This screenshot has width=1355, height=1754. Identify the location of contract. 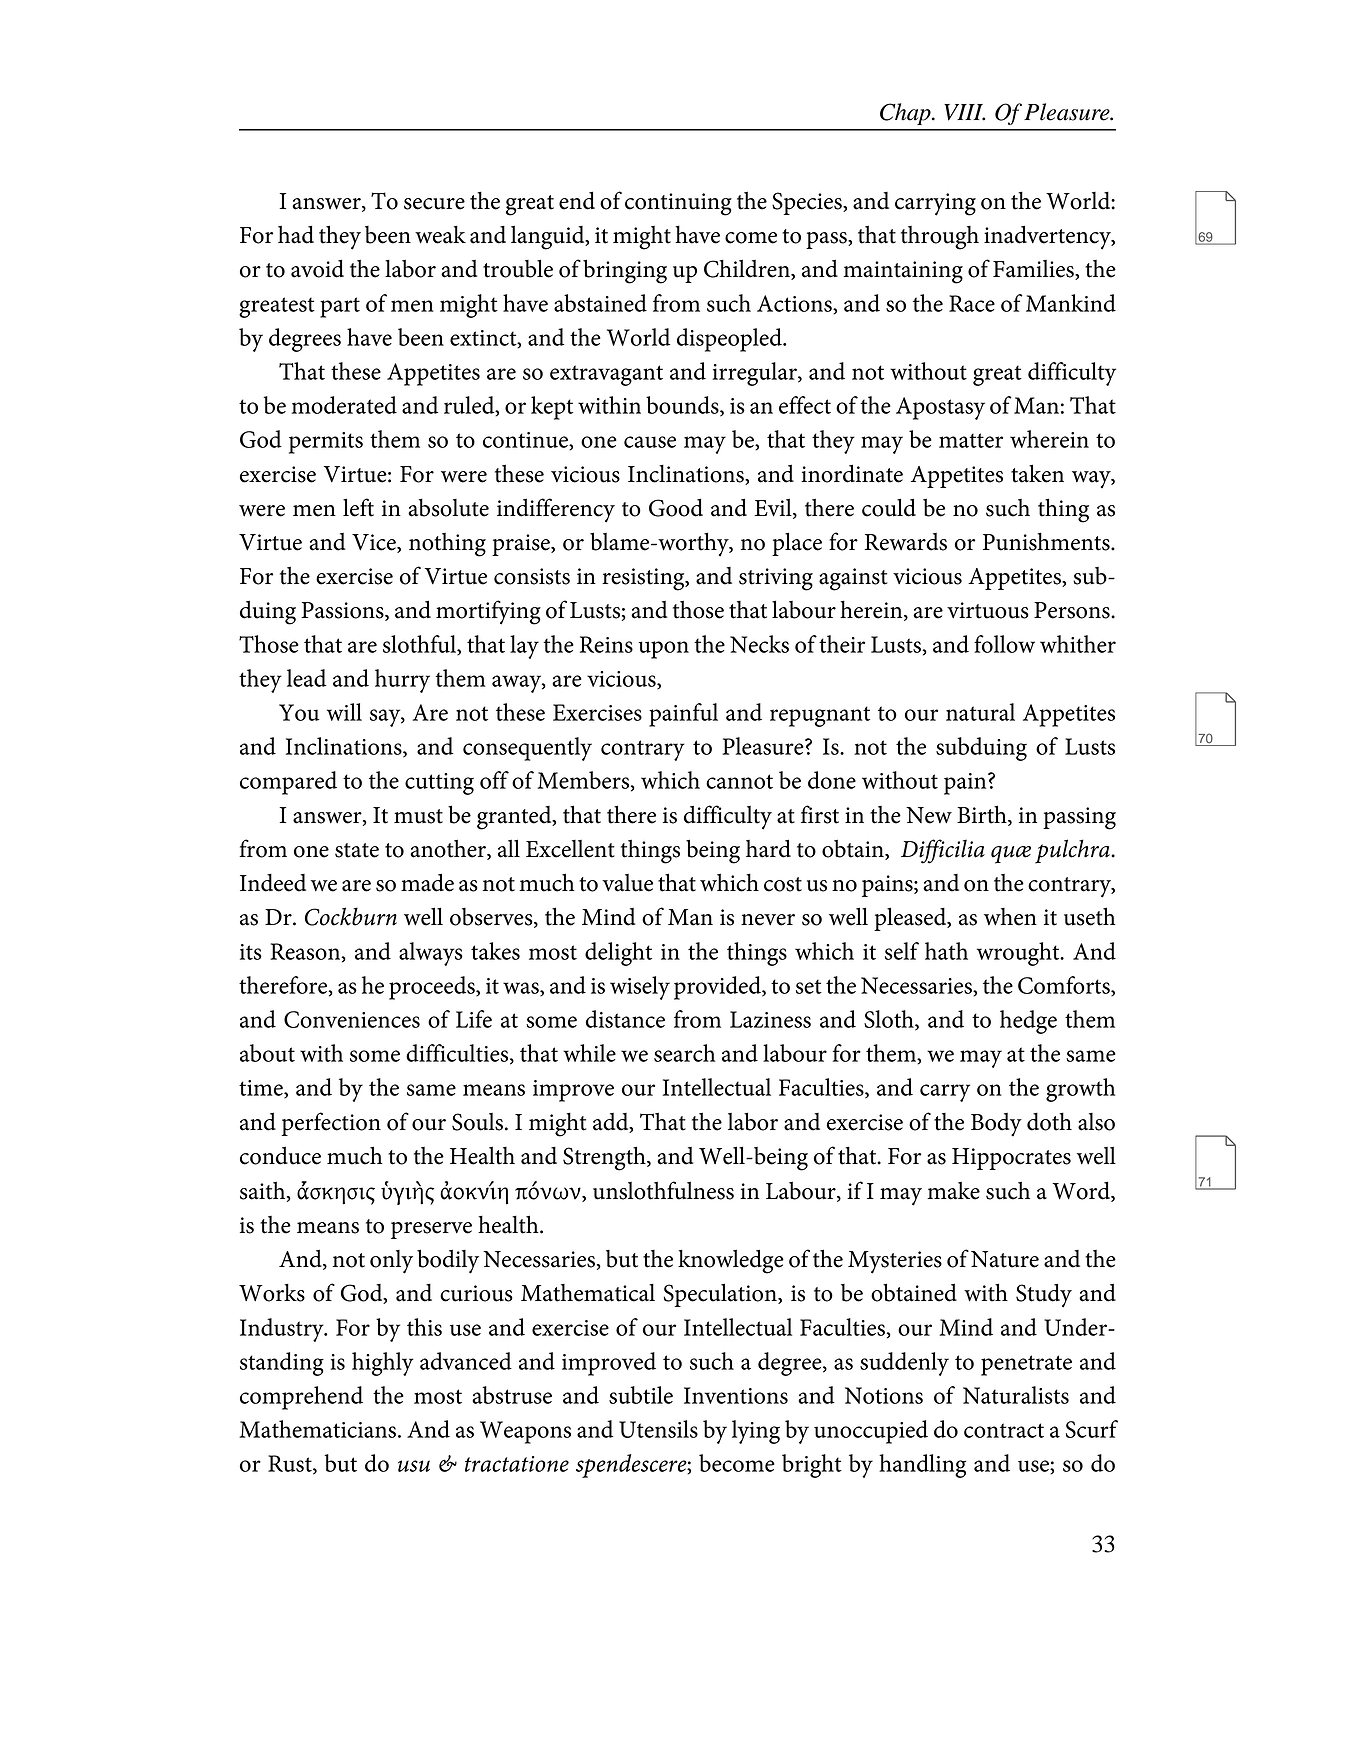
(1004, 1430).
